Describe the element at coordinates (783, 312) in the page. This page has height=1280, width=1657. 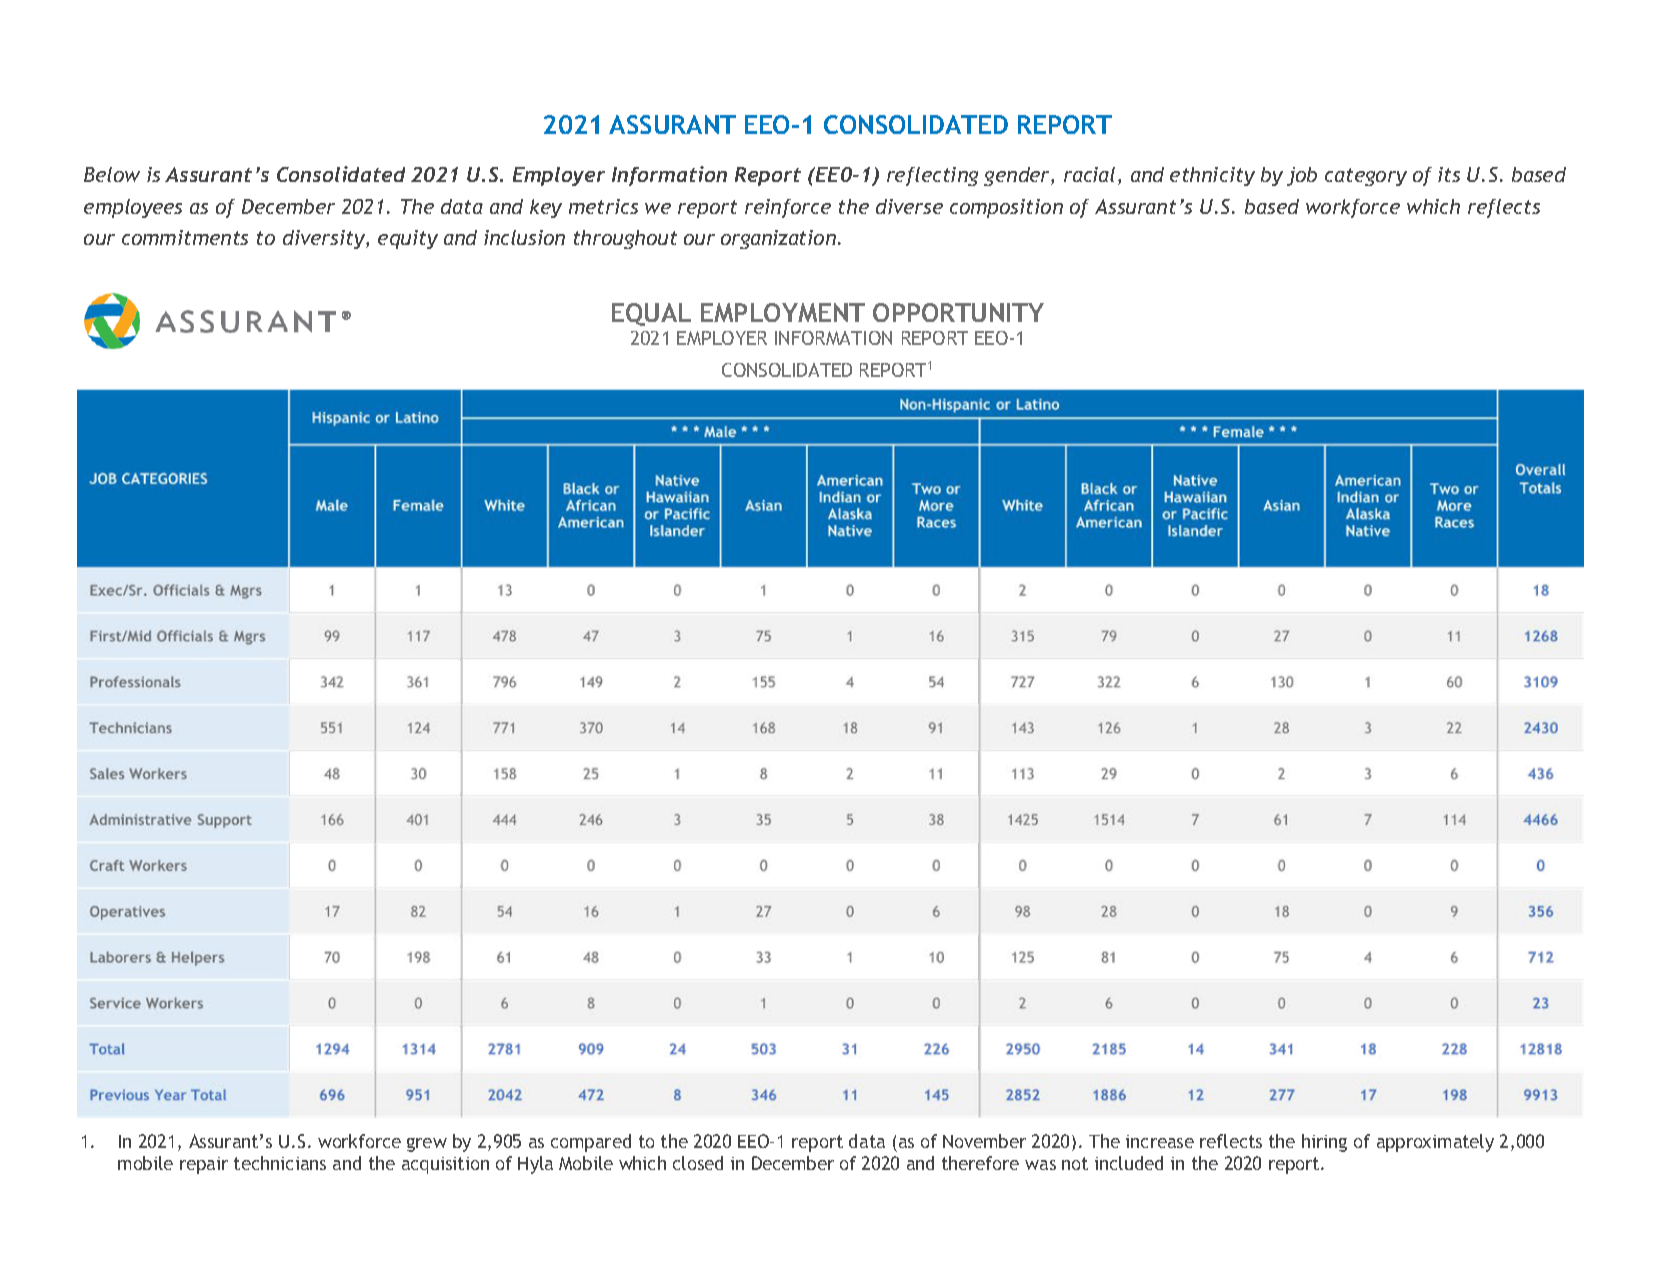
I see `EMPLOYMENT` at that location.
